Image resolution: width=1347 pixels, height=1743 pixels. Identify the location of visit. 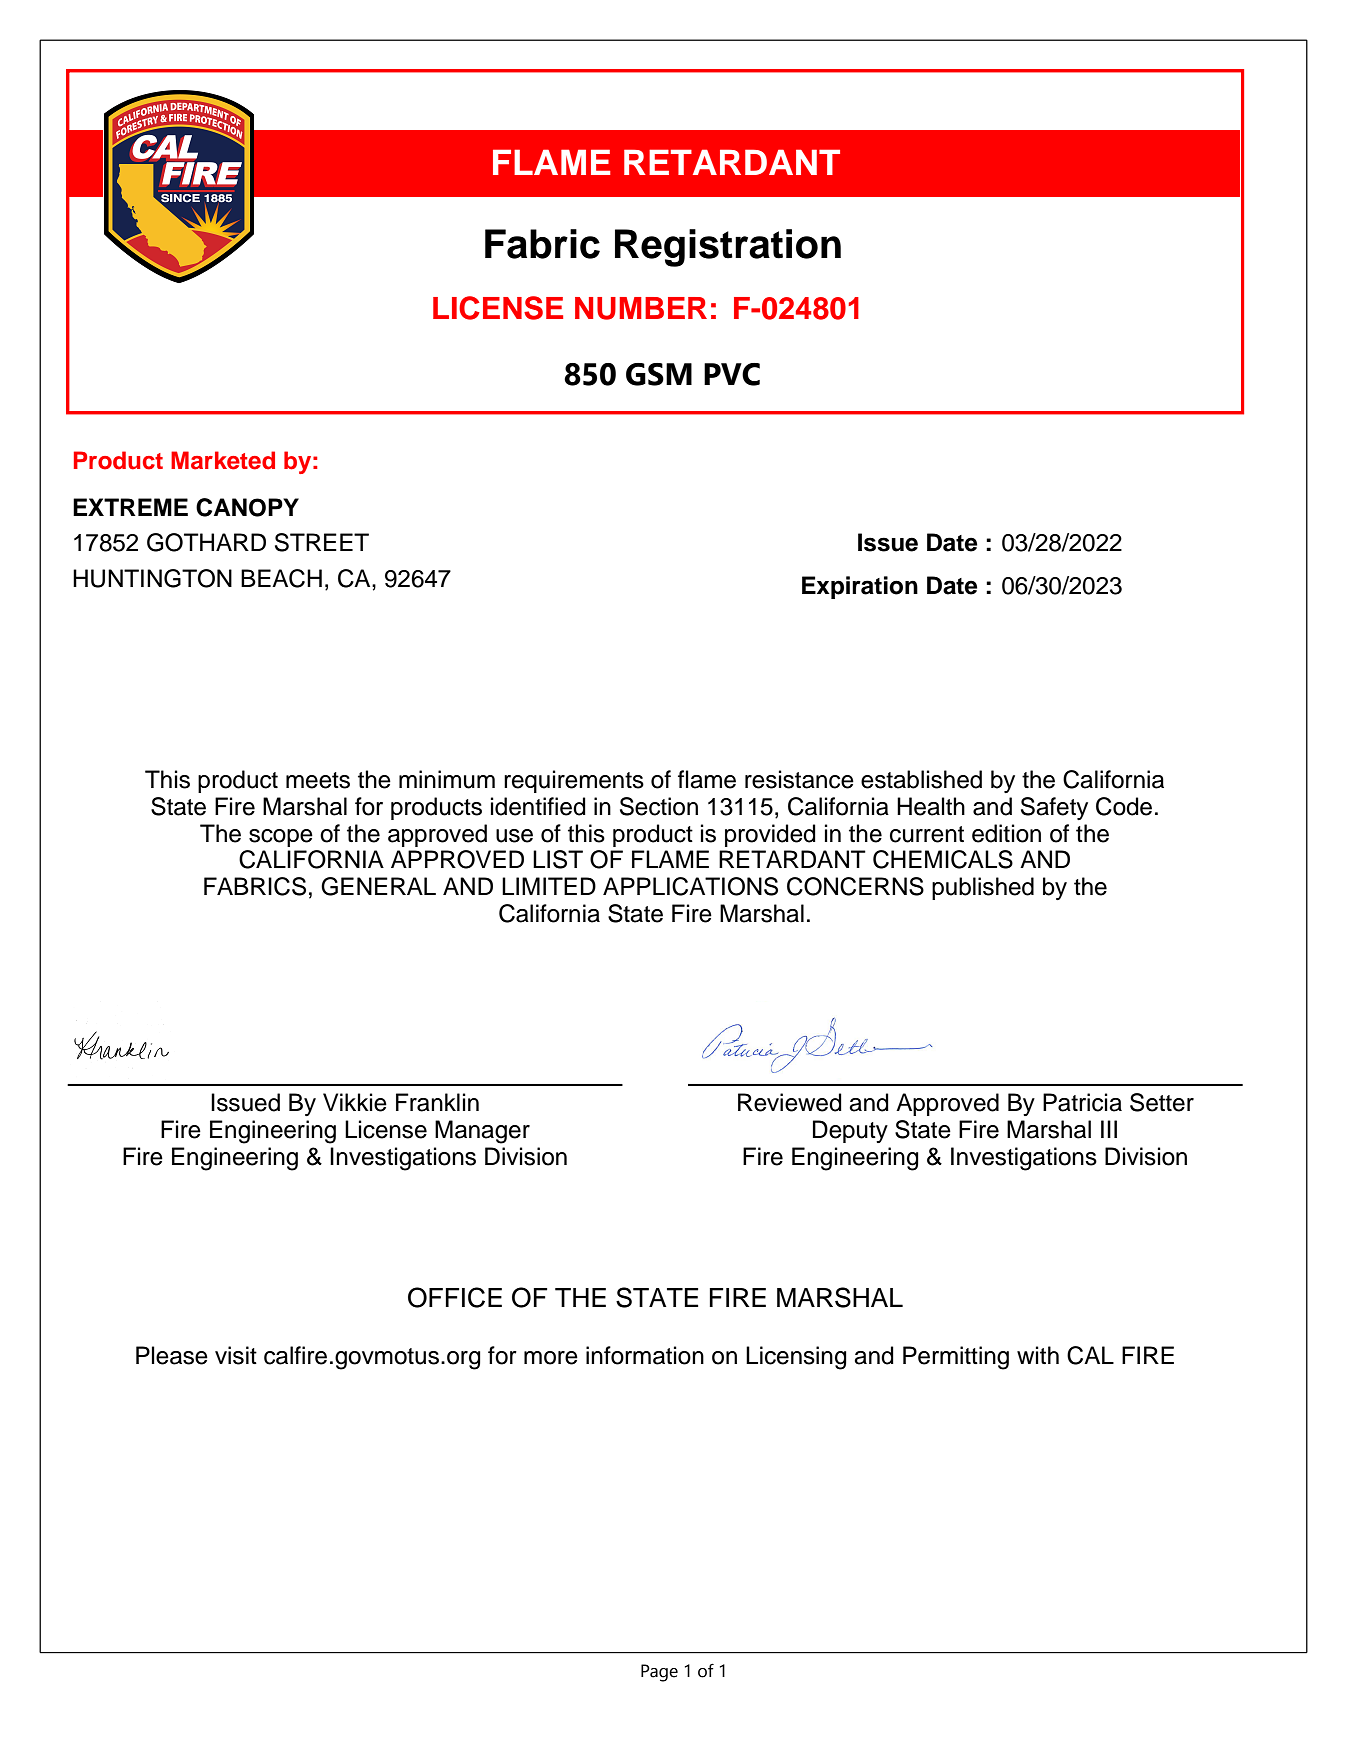
(236, 1355).
